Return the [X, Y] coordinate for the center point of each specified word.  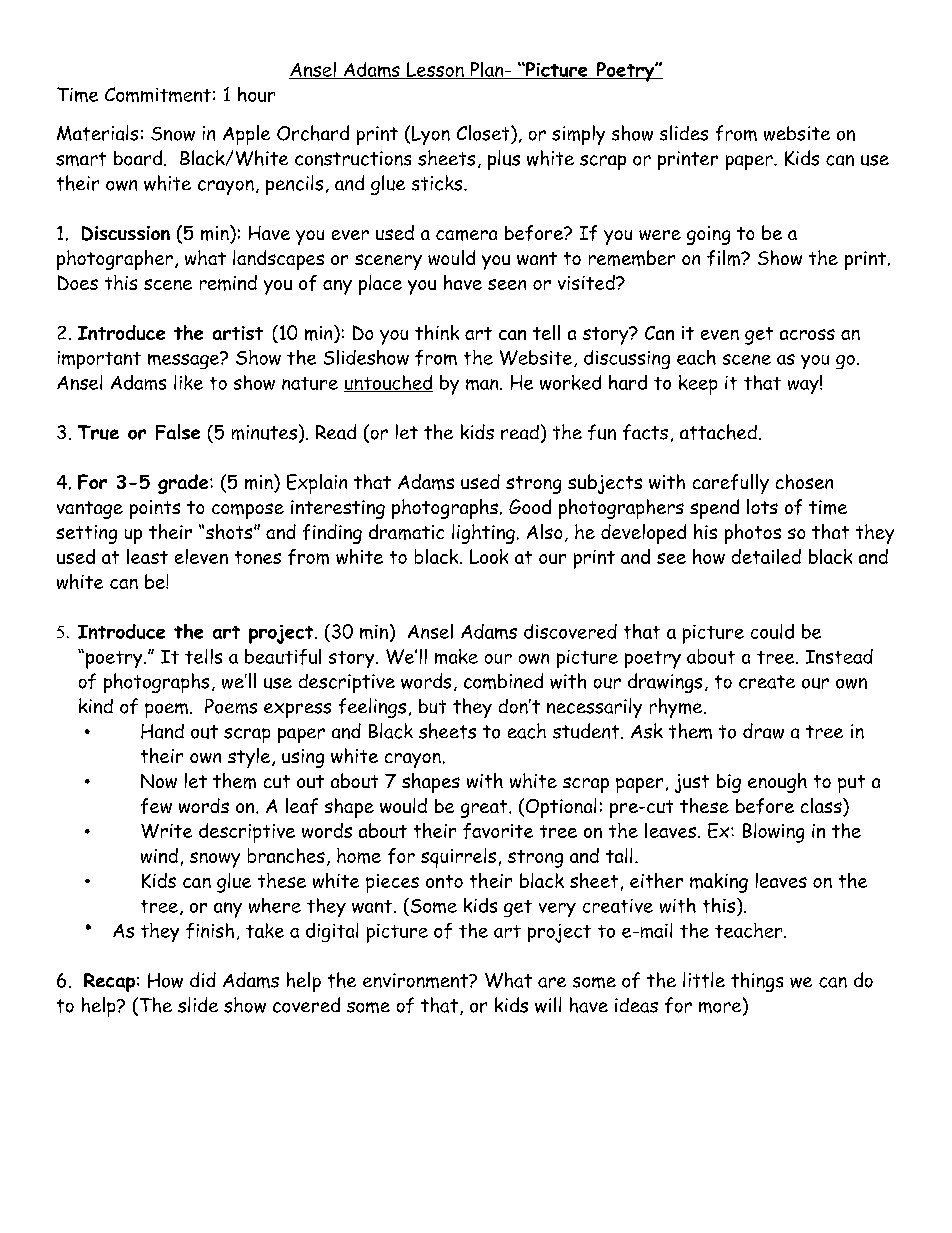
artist [238, 333]
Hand [162, 731]
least [147, 556]
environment [416, 980]
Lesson [435, 70]
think [437, 332]
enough [777, 783]
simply [578, 135]
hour [256, 94]
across [807, 334]
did [203, 979]
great [485, 809]
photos [753, 534]
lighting [483, 534]
